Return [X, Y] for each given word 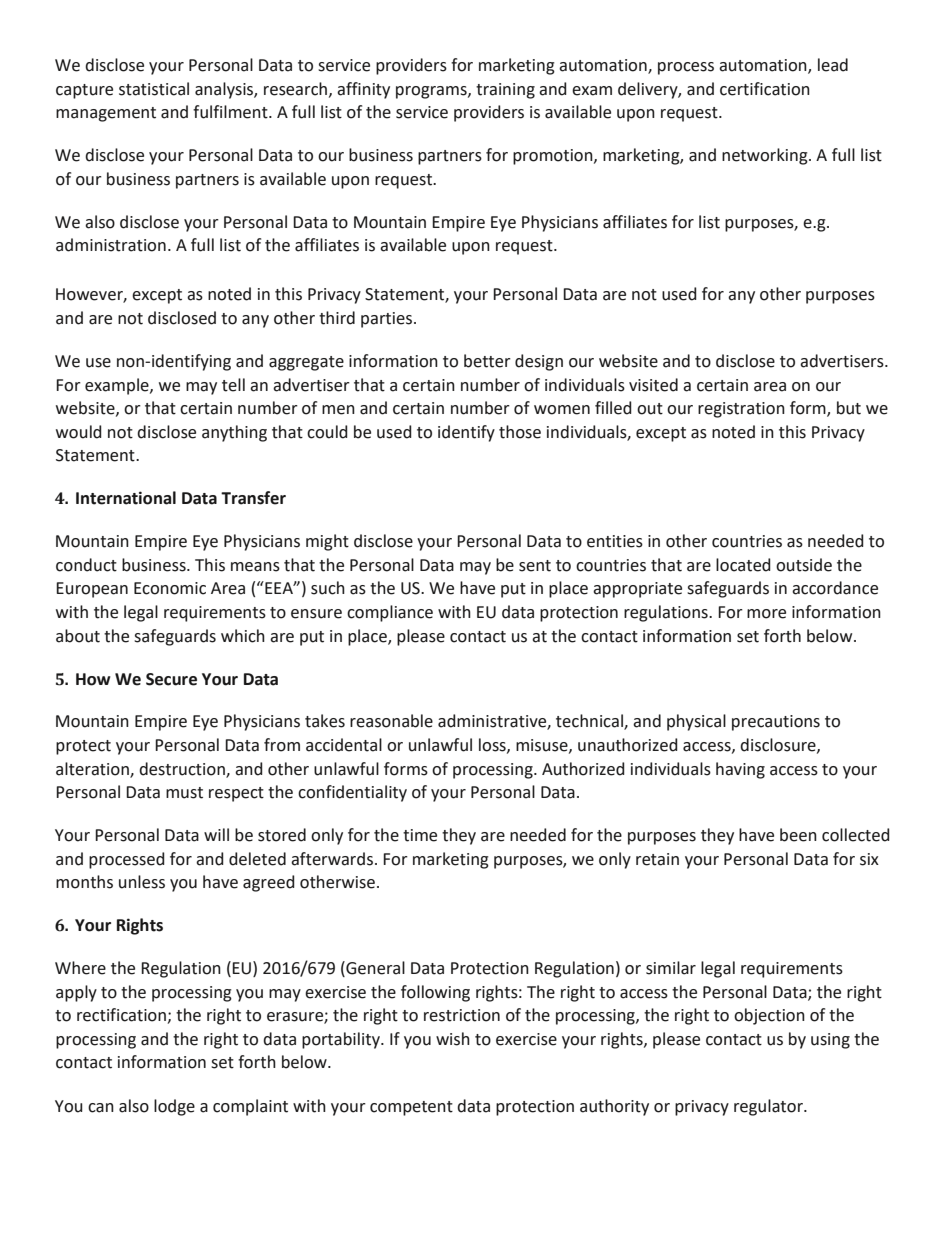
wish [453, 1039]
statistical [154, 89]
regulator [769, 1107]
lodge [174, 1107]
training [505, 91]
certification [765, 89]
